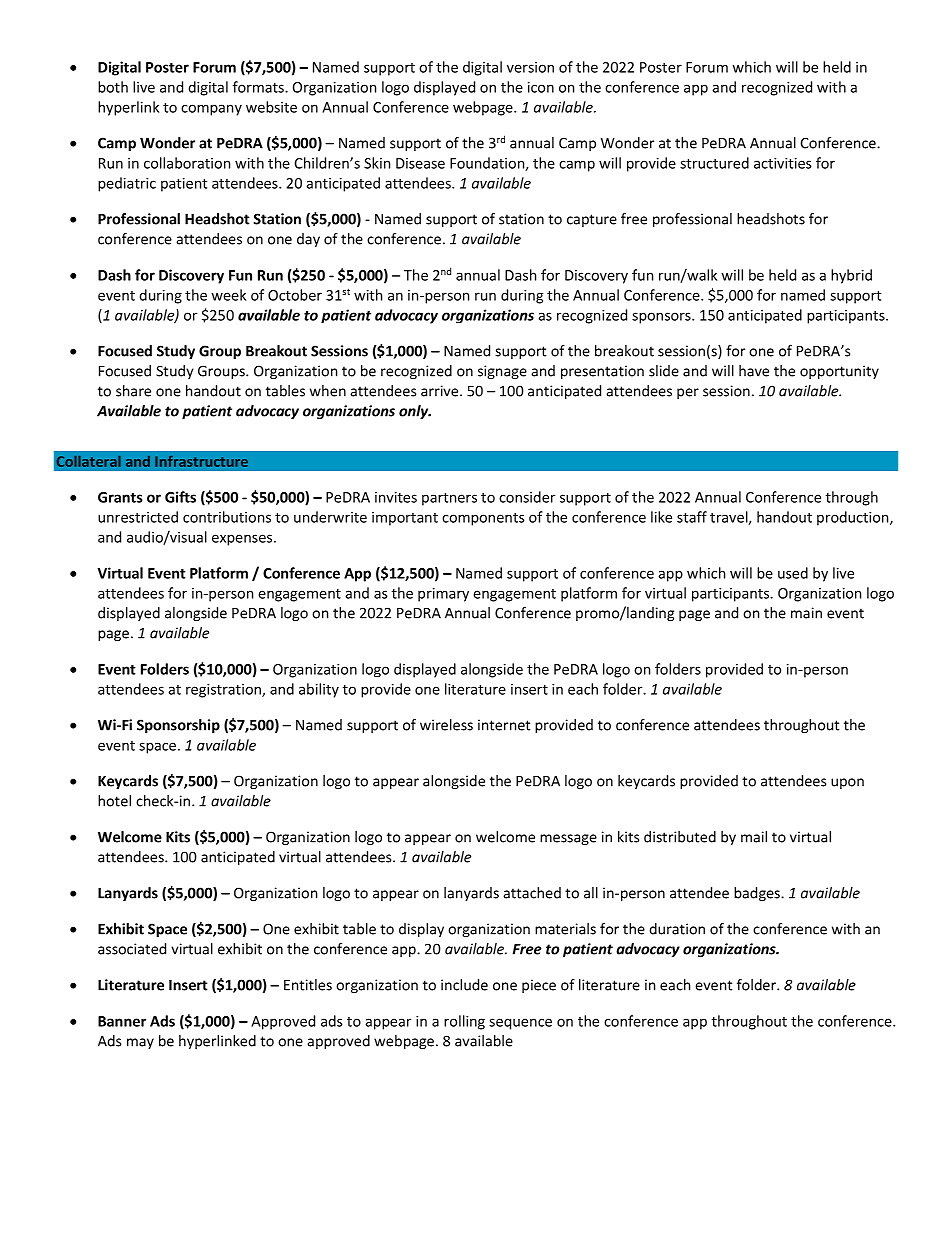 Image resolution: width=952 pixels, height=1233 pixels. Describe the element at coordinates (133, 391) in the screenshot. I see `share` at that location.
